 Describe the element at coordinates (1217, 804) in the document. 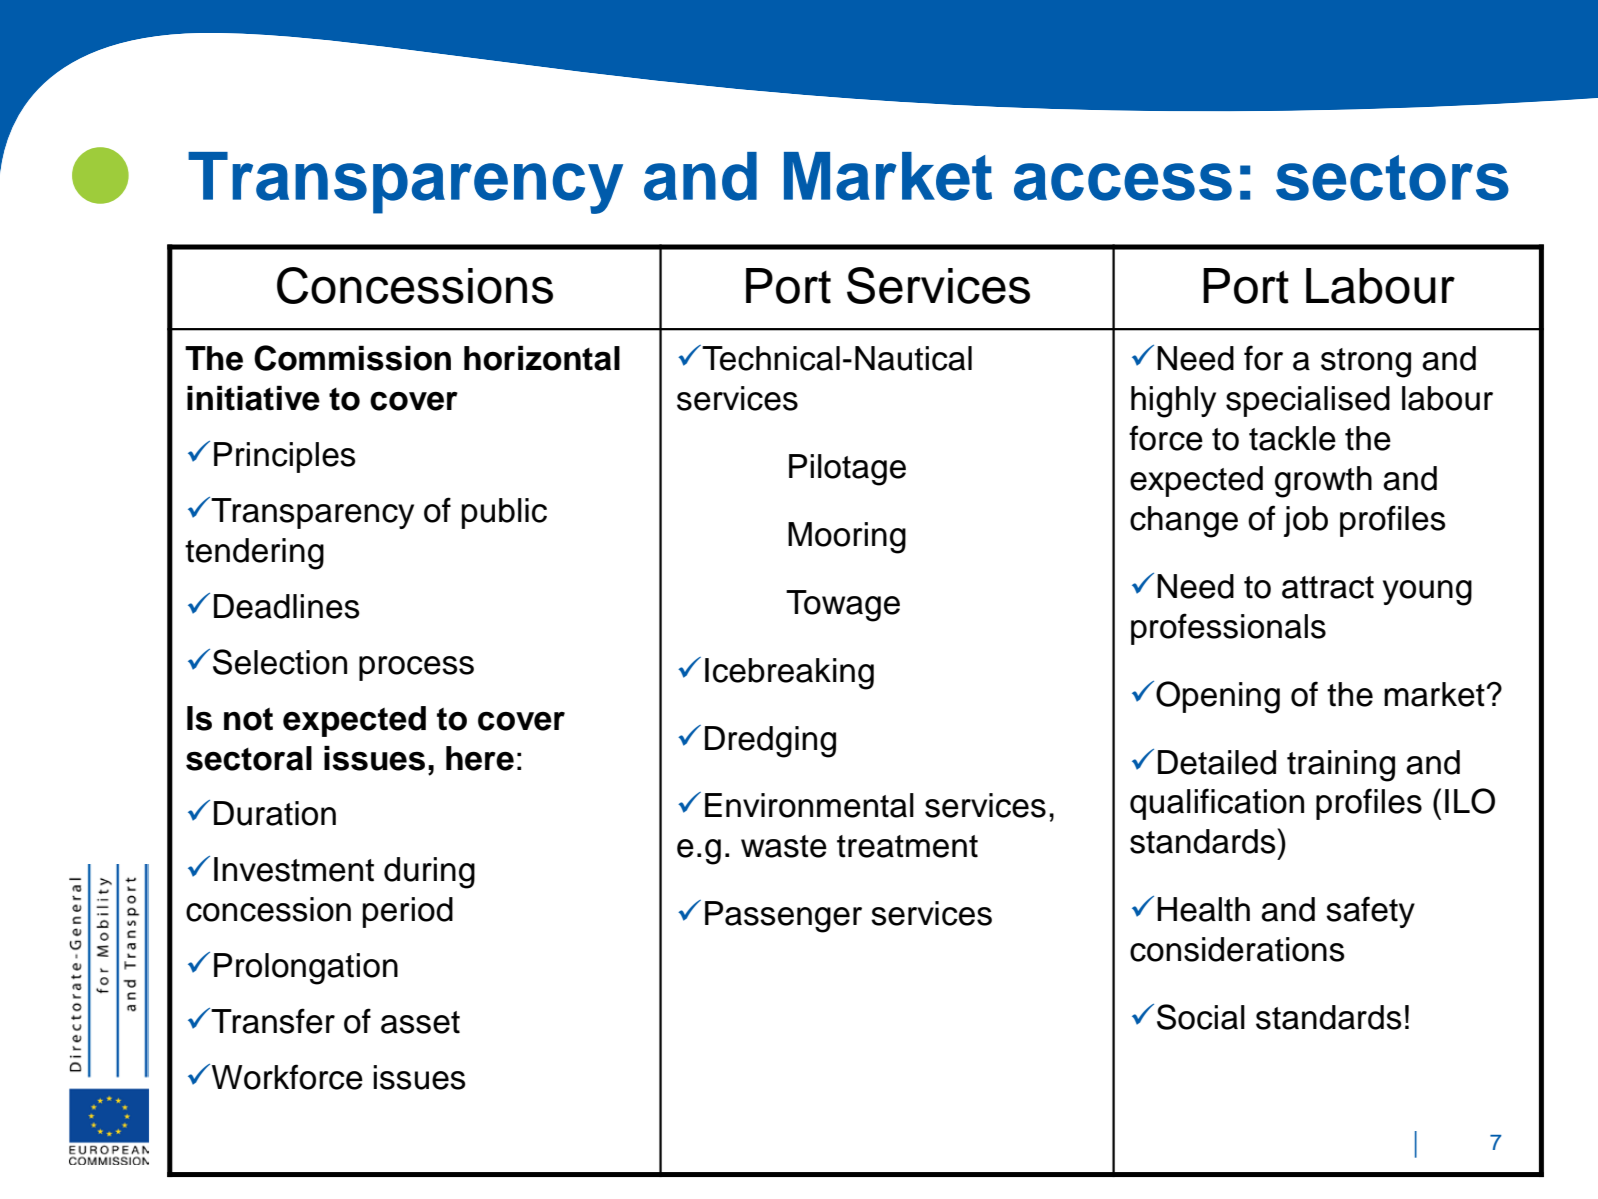

I see `qualification` at that location.
